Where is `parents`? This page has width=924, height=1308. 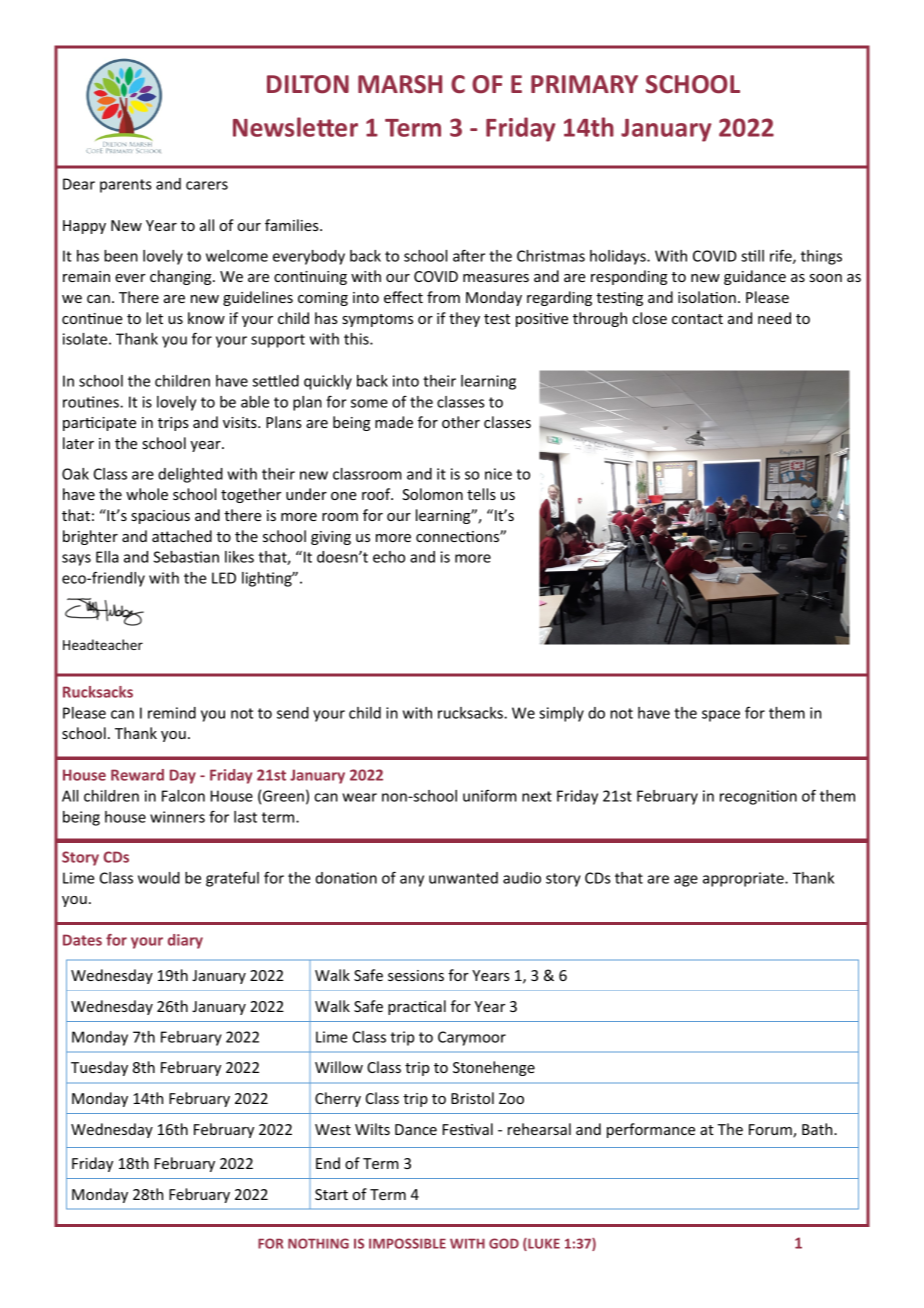
parents is located at coordinates (126, 186).
